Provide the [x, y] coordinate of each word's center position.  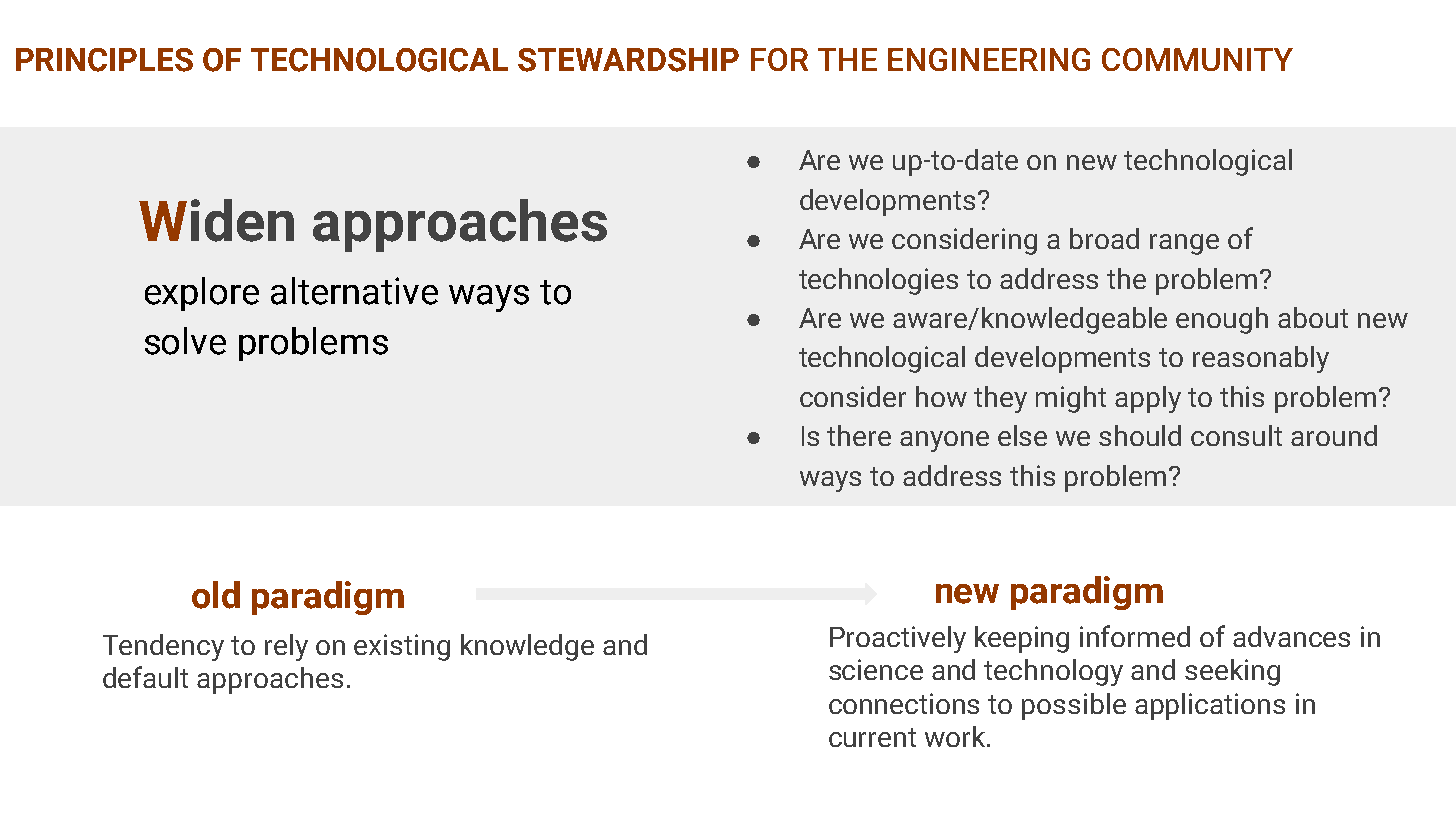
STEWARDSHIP [628, 60]
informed [1135, 636]
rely [286, 647]
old [216, 595]
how [941, 396]
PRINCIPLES [104, 60]
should [1140, 435]
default [145, 677]
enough [1222, 320]
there [859, 435]
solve [185, 341]
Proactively [898, 639]
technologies [878, 281]
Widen [216, 220]
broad [1104, 238]
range [1184, 244]
